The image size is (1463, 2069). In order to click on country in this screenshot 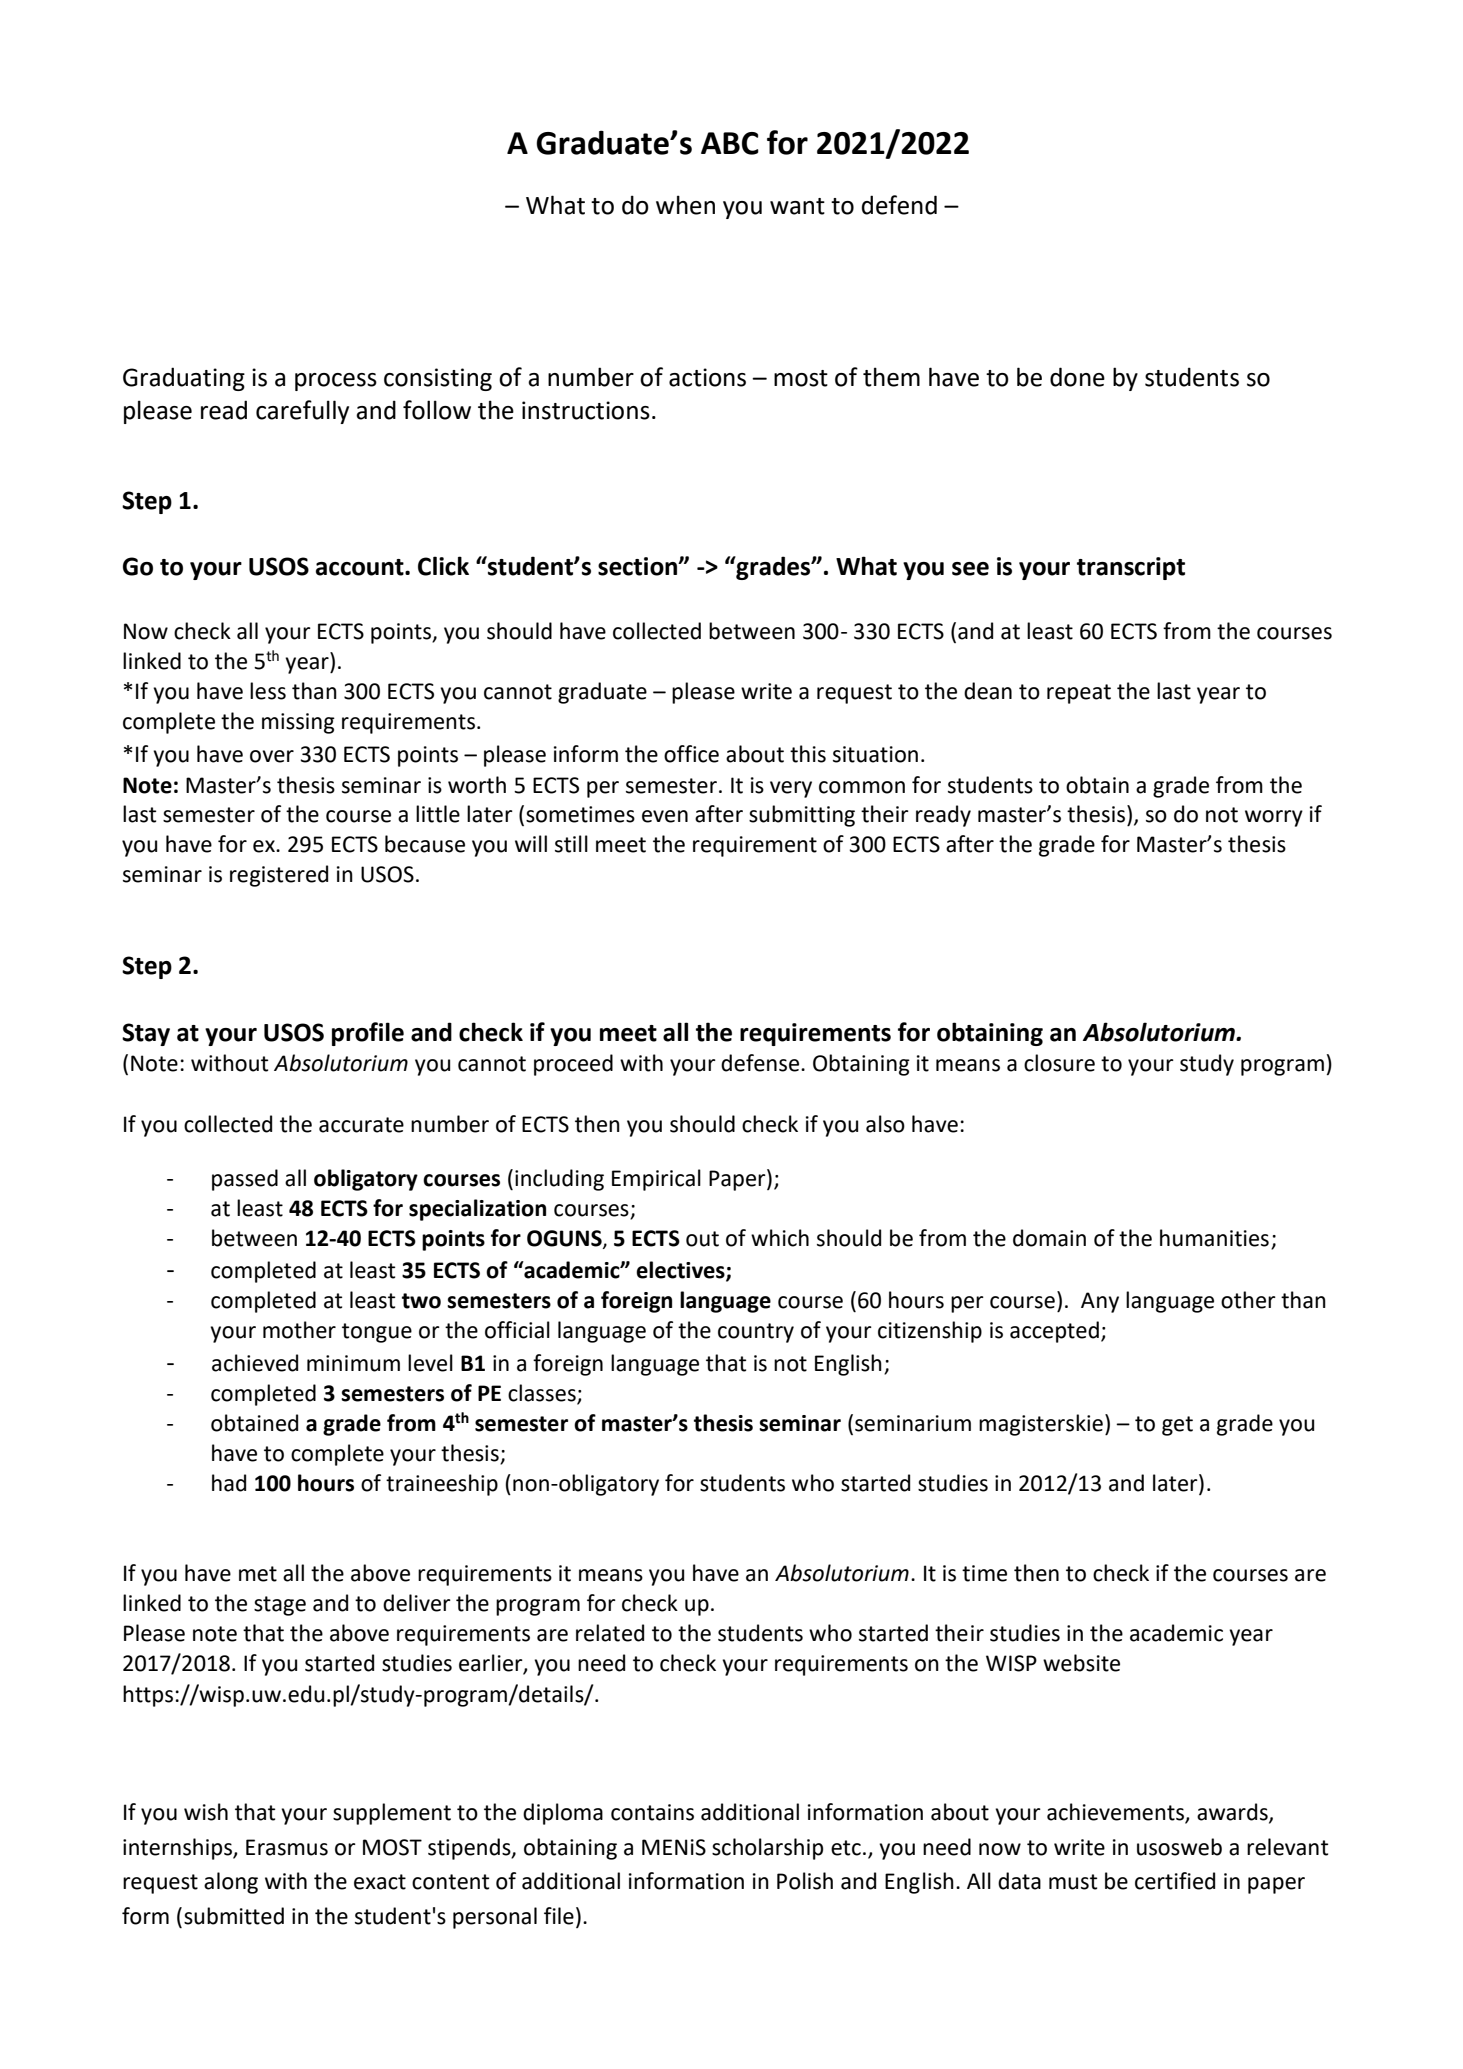, I will do `click(756, 1333)`.
